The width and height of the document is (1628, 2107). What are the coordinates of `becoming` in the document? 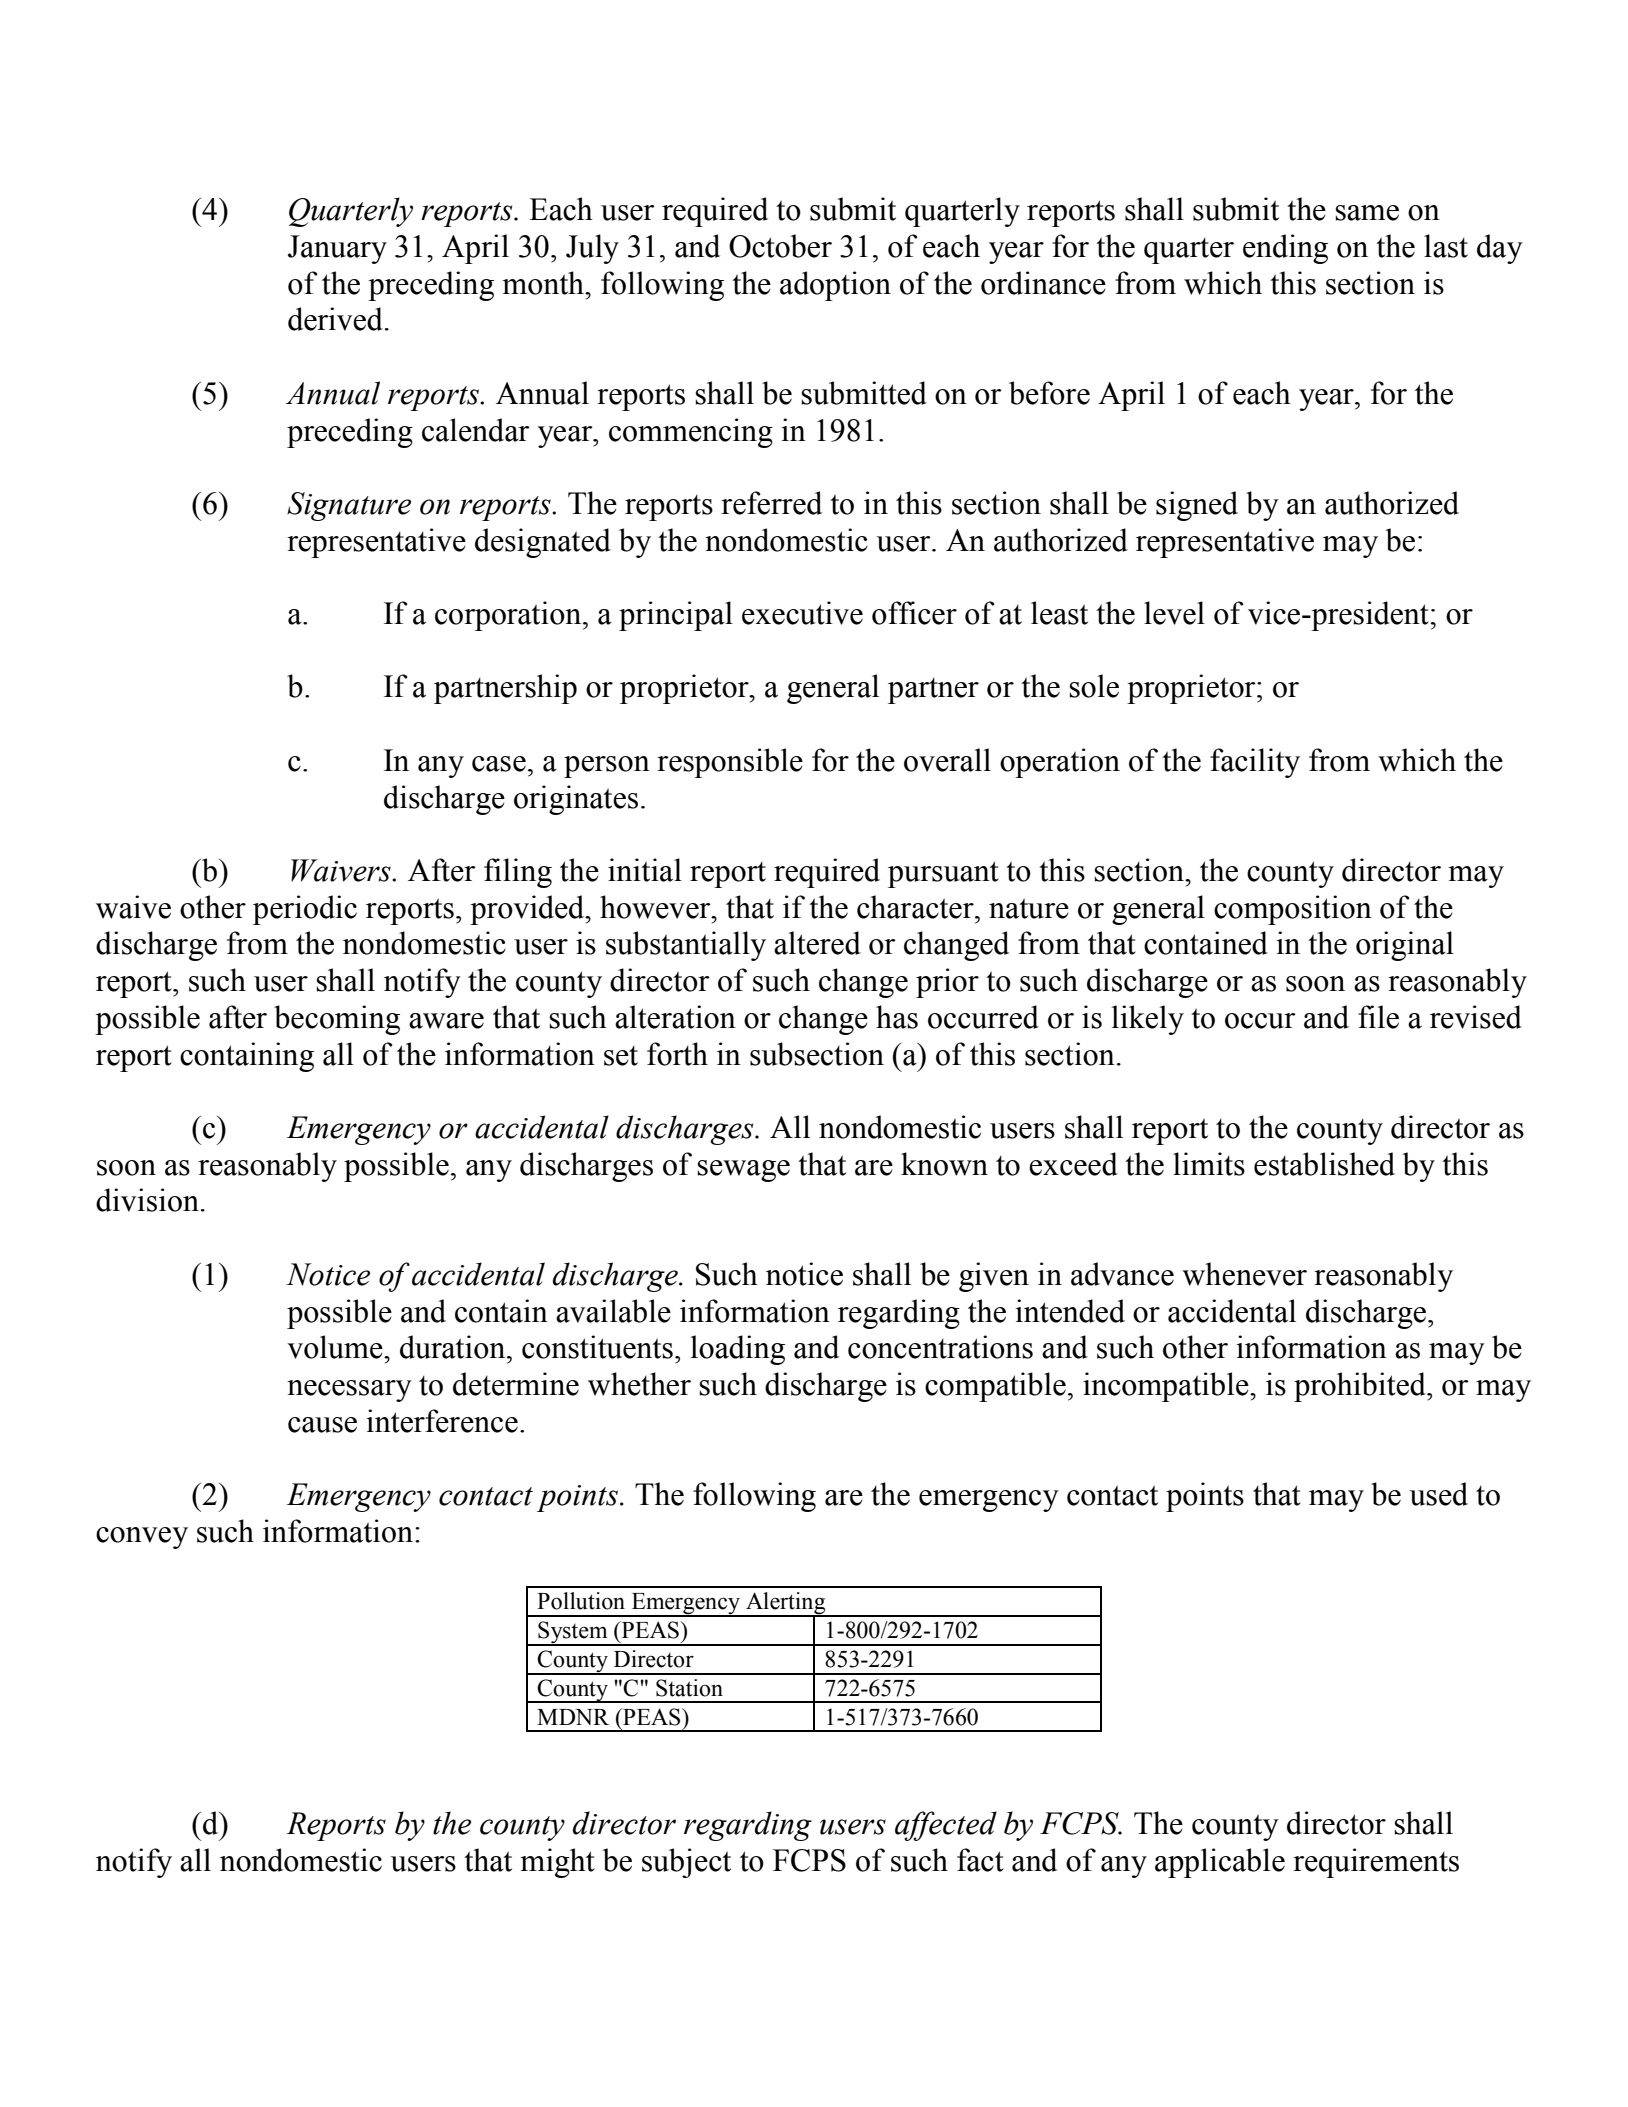 It's located at (337, 1020).
